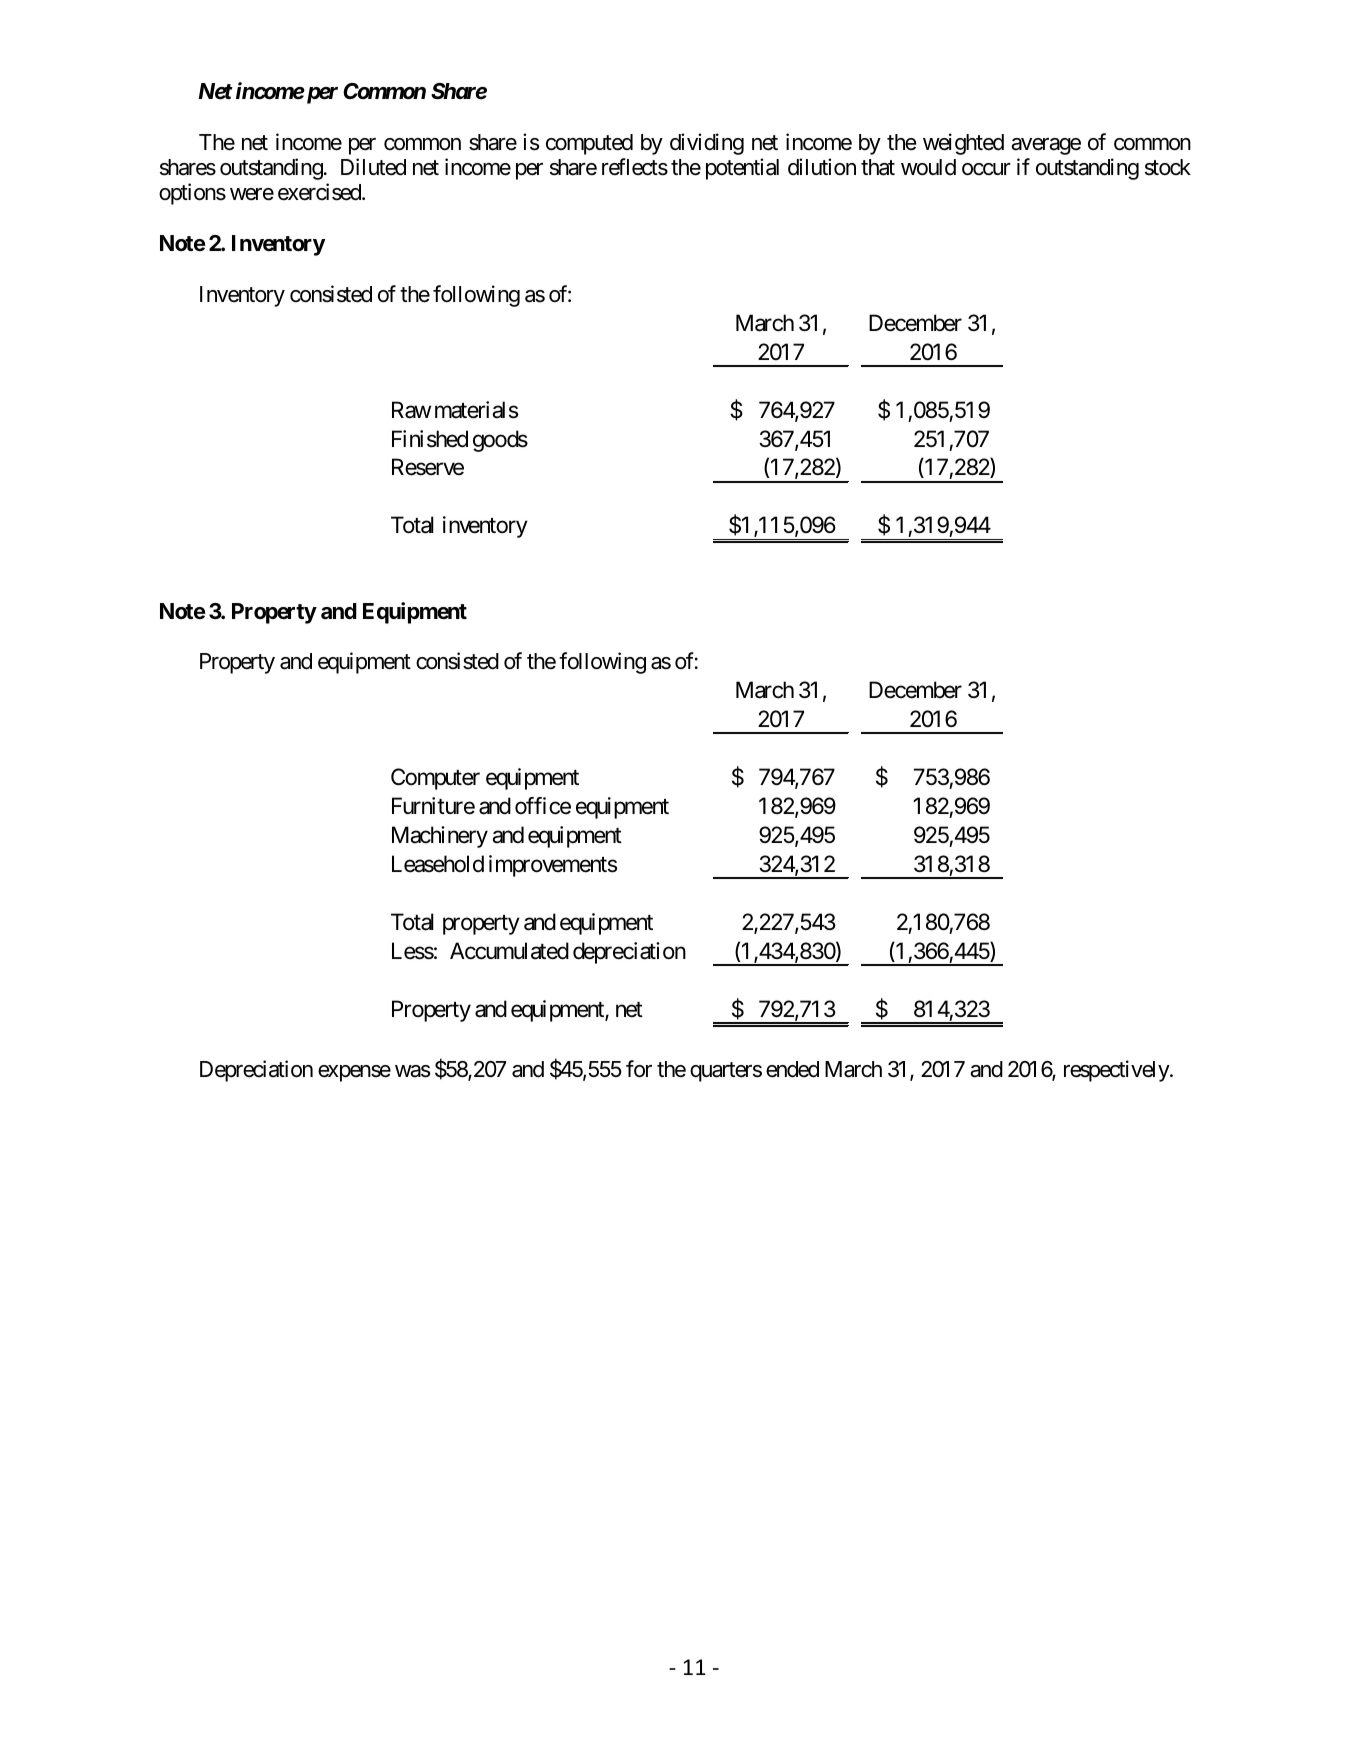 Image resolution: width=1349 pixels, height=1746 pixels. I want to click on Raw, so click(411, 410).
